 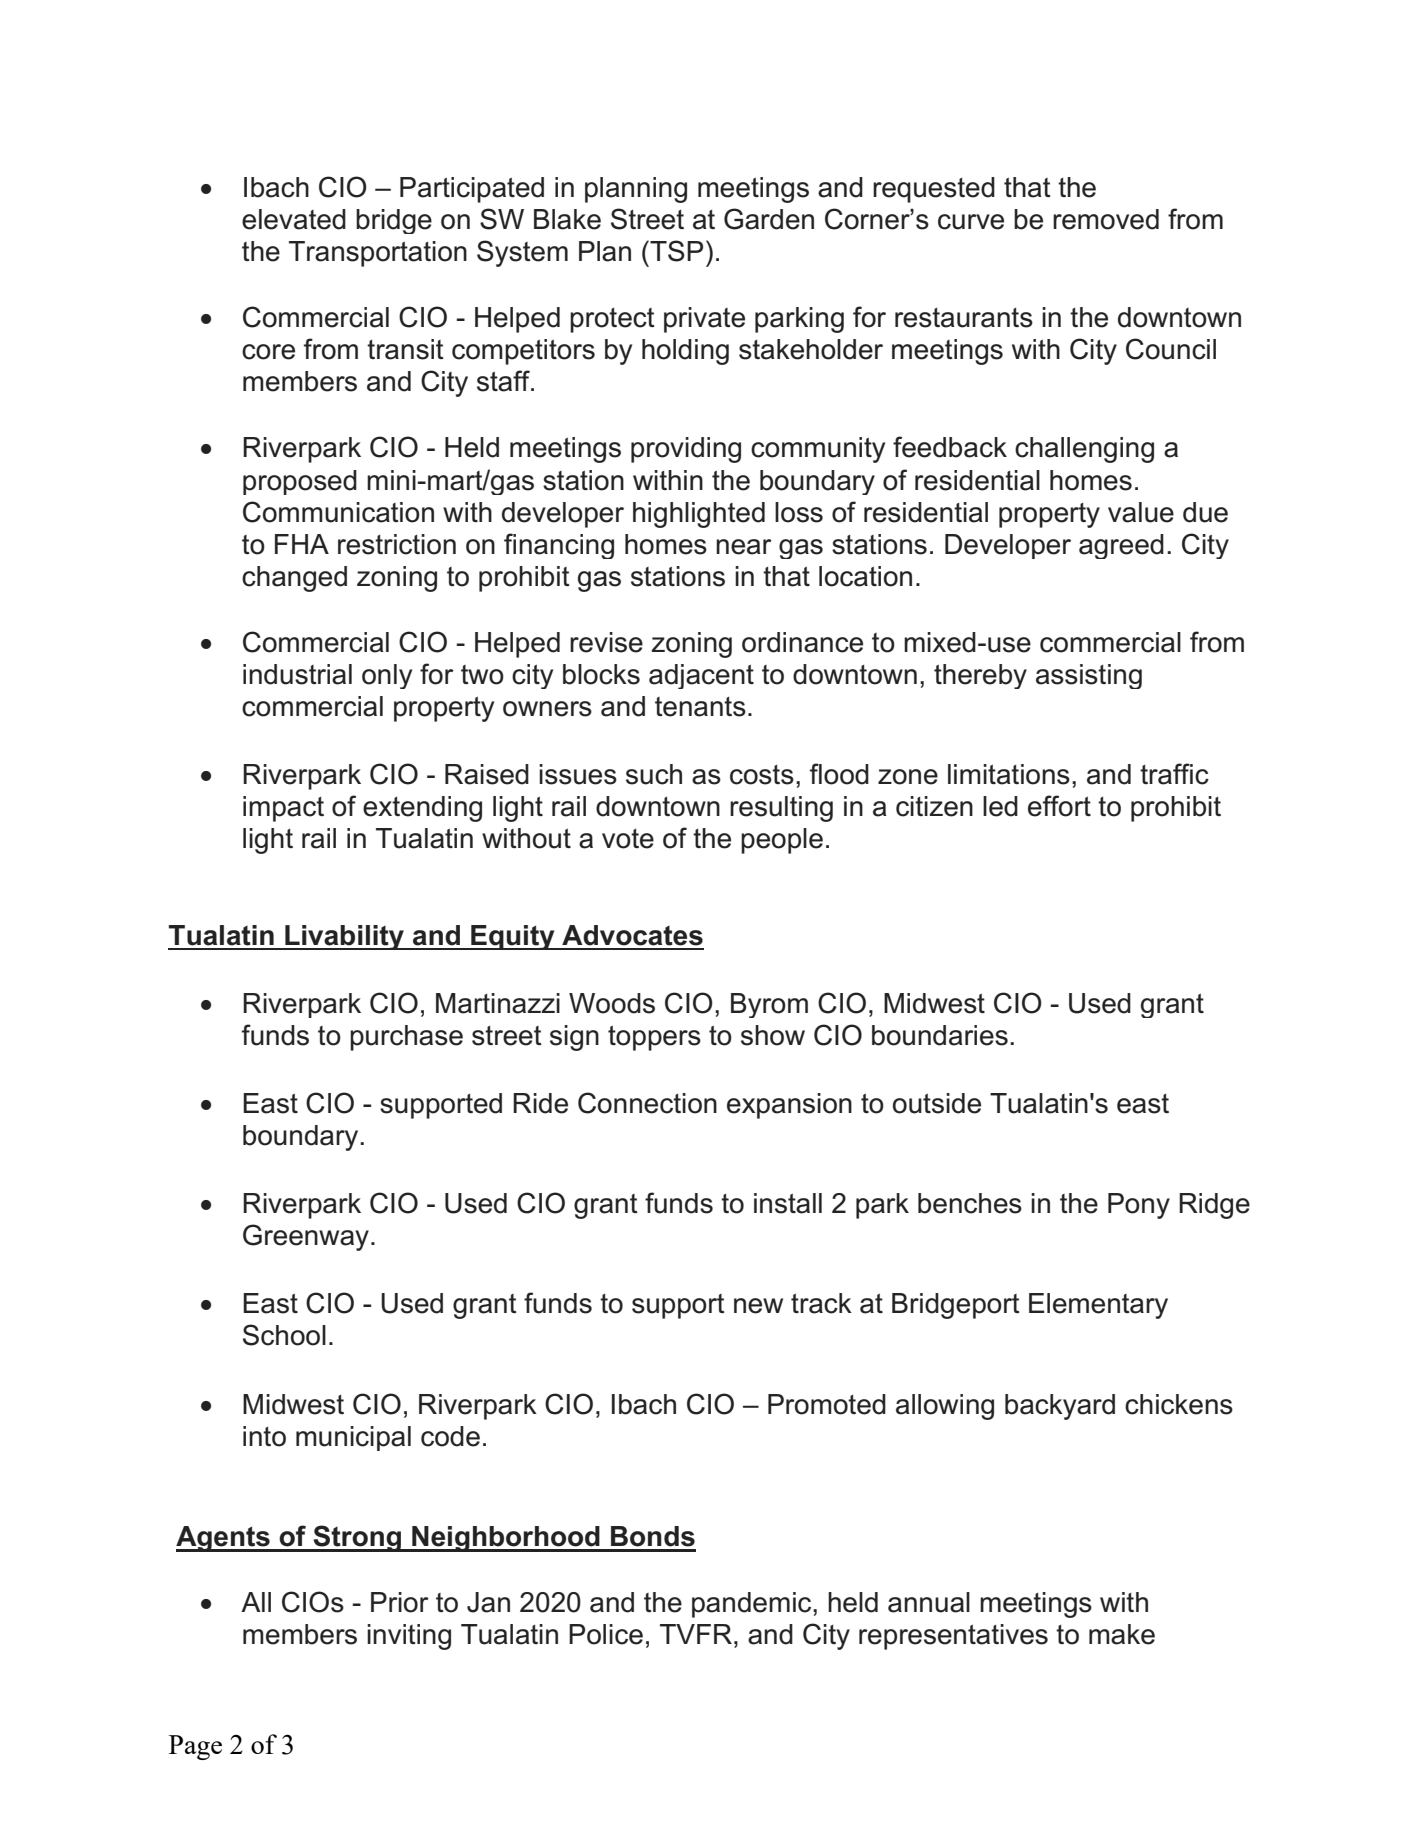 What do you see at coordinates (344, 937) in the screenshot?
I see `Livability` at bounding box center [344, 937].
